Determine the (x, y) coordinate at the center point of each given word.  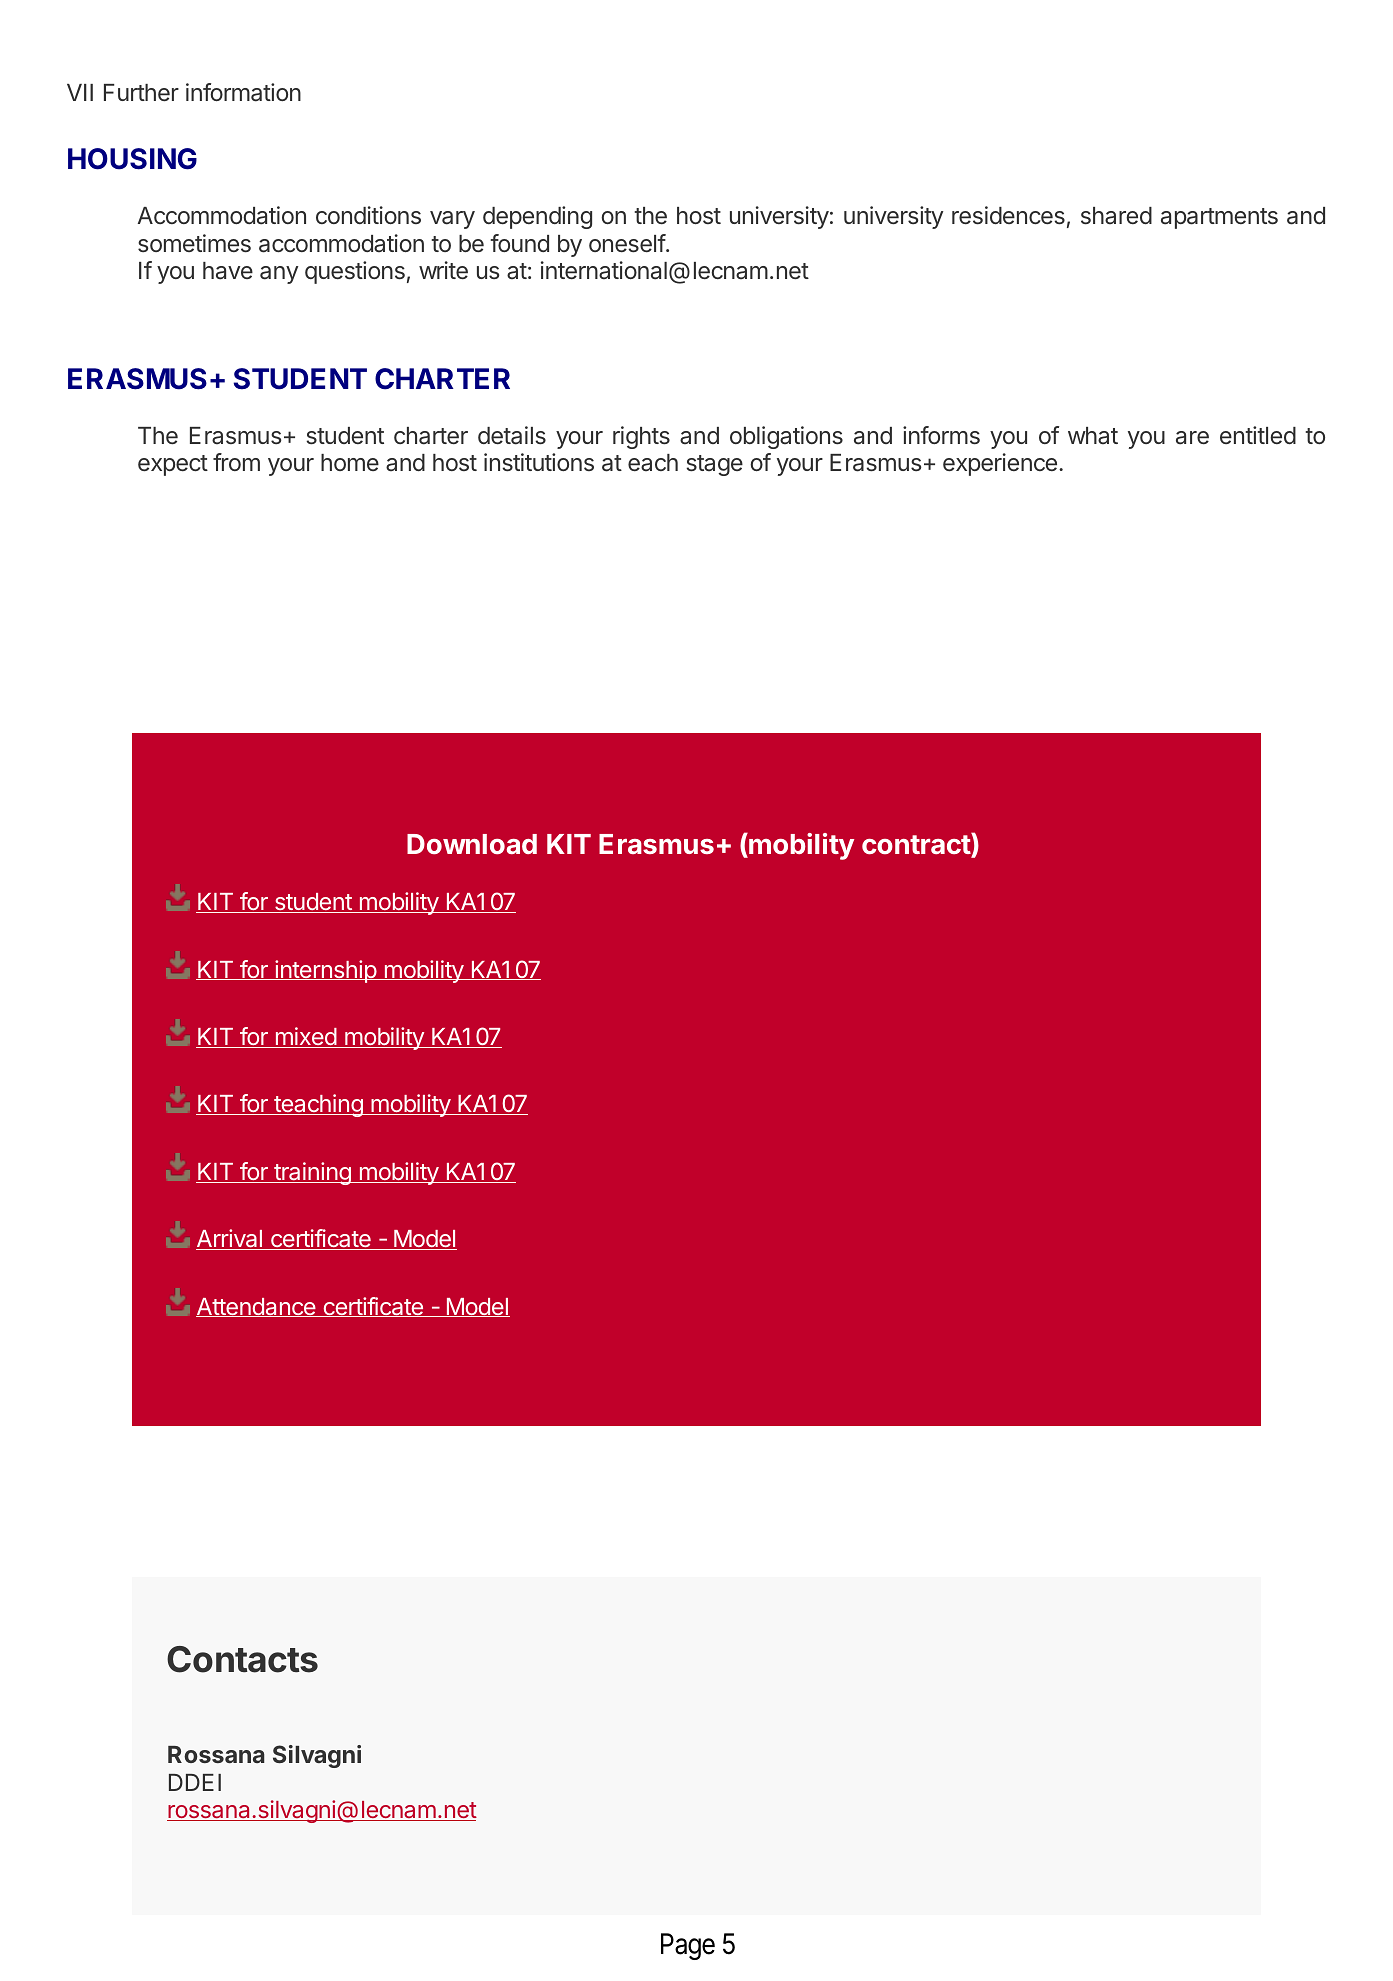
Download (472, 844)
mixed (305, 1037)
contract (917, 846)
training (312, 1173)
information (243, 92)
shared (1116, 216)
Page (688, 1946)
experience (1000, 464)
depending (537, 217)
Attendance (257, 1307)
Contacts (242, 1659)
